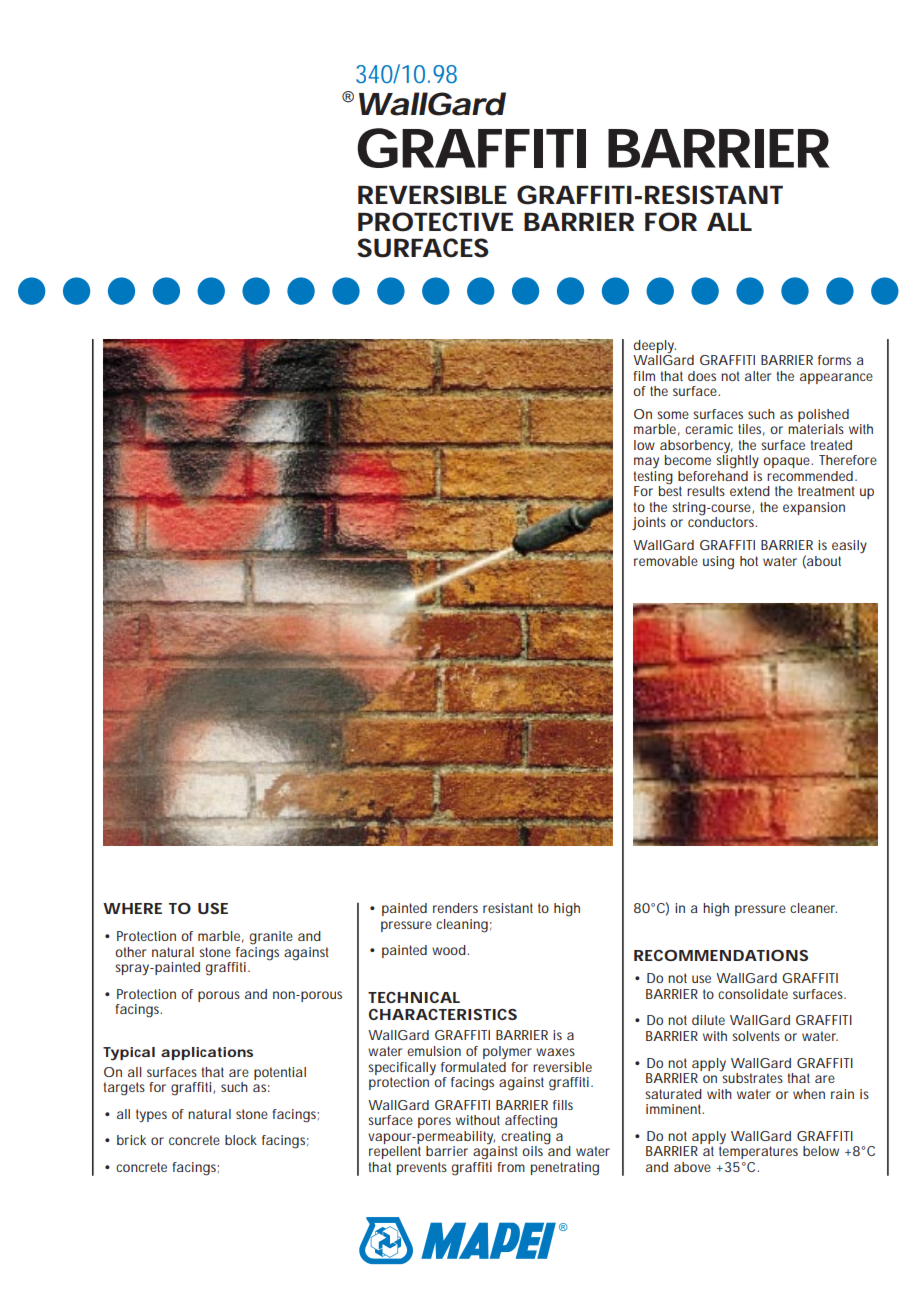  What do you see at coordinates (655, 347) in the document?
I see `deeply` at bounding box center [655, 347].
